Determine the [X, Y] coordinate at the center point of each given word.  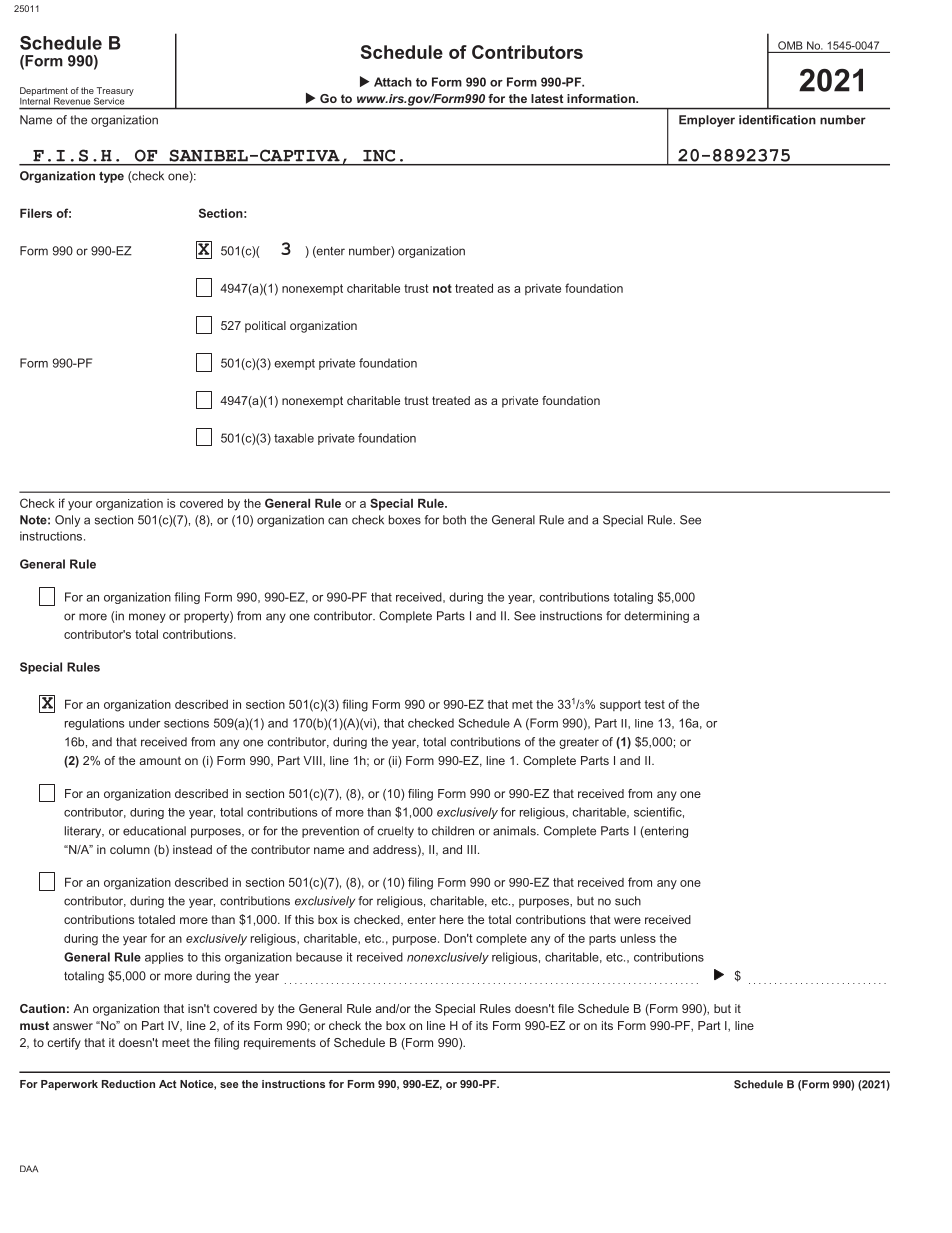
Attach [393, 82]
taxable [294, 438]
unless [638, 938]
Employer [707, 121]
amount [160, 760]
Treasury [115, 92]
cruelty [395, 832]
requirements [280, 1044]
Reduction [128, 1084]
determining [656, 617]
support [620, 705]
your [80, 506]
